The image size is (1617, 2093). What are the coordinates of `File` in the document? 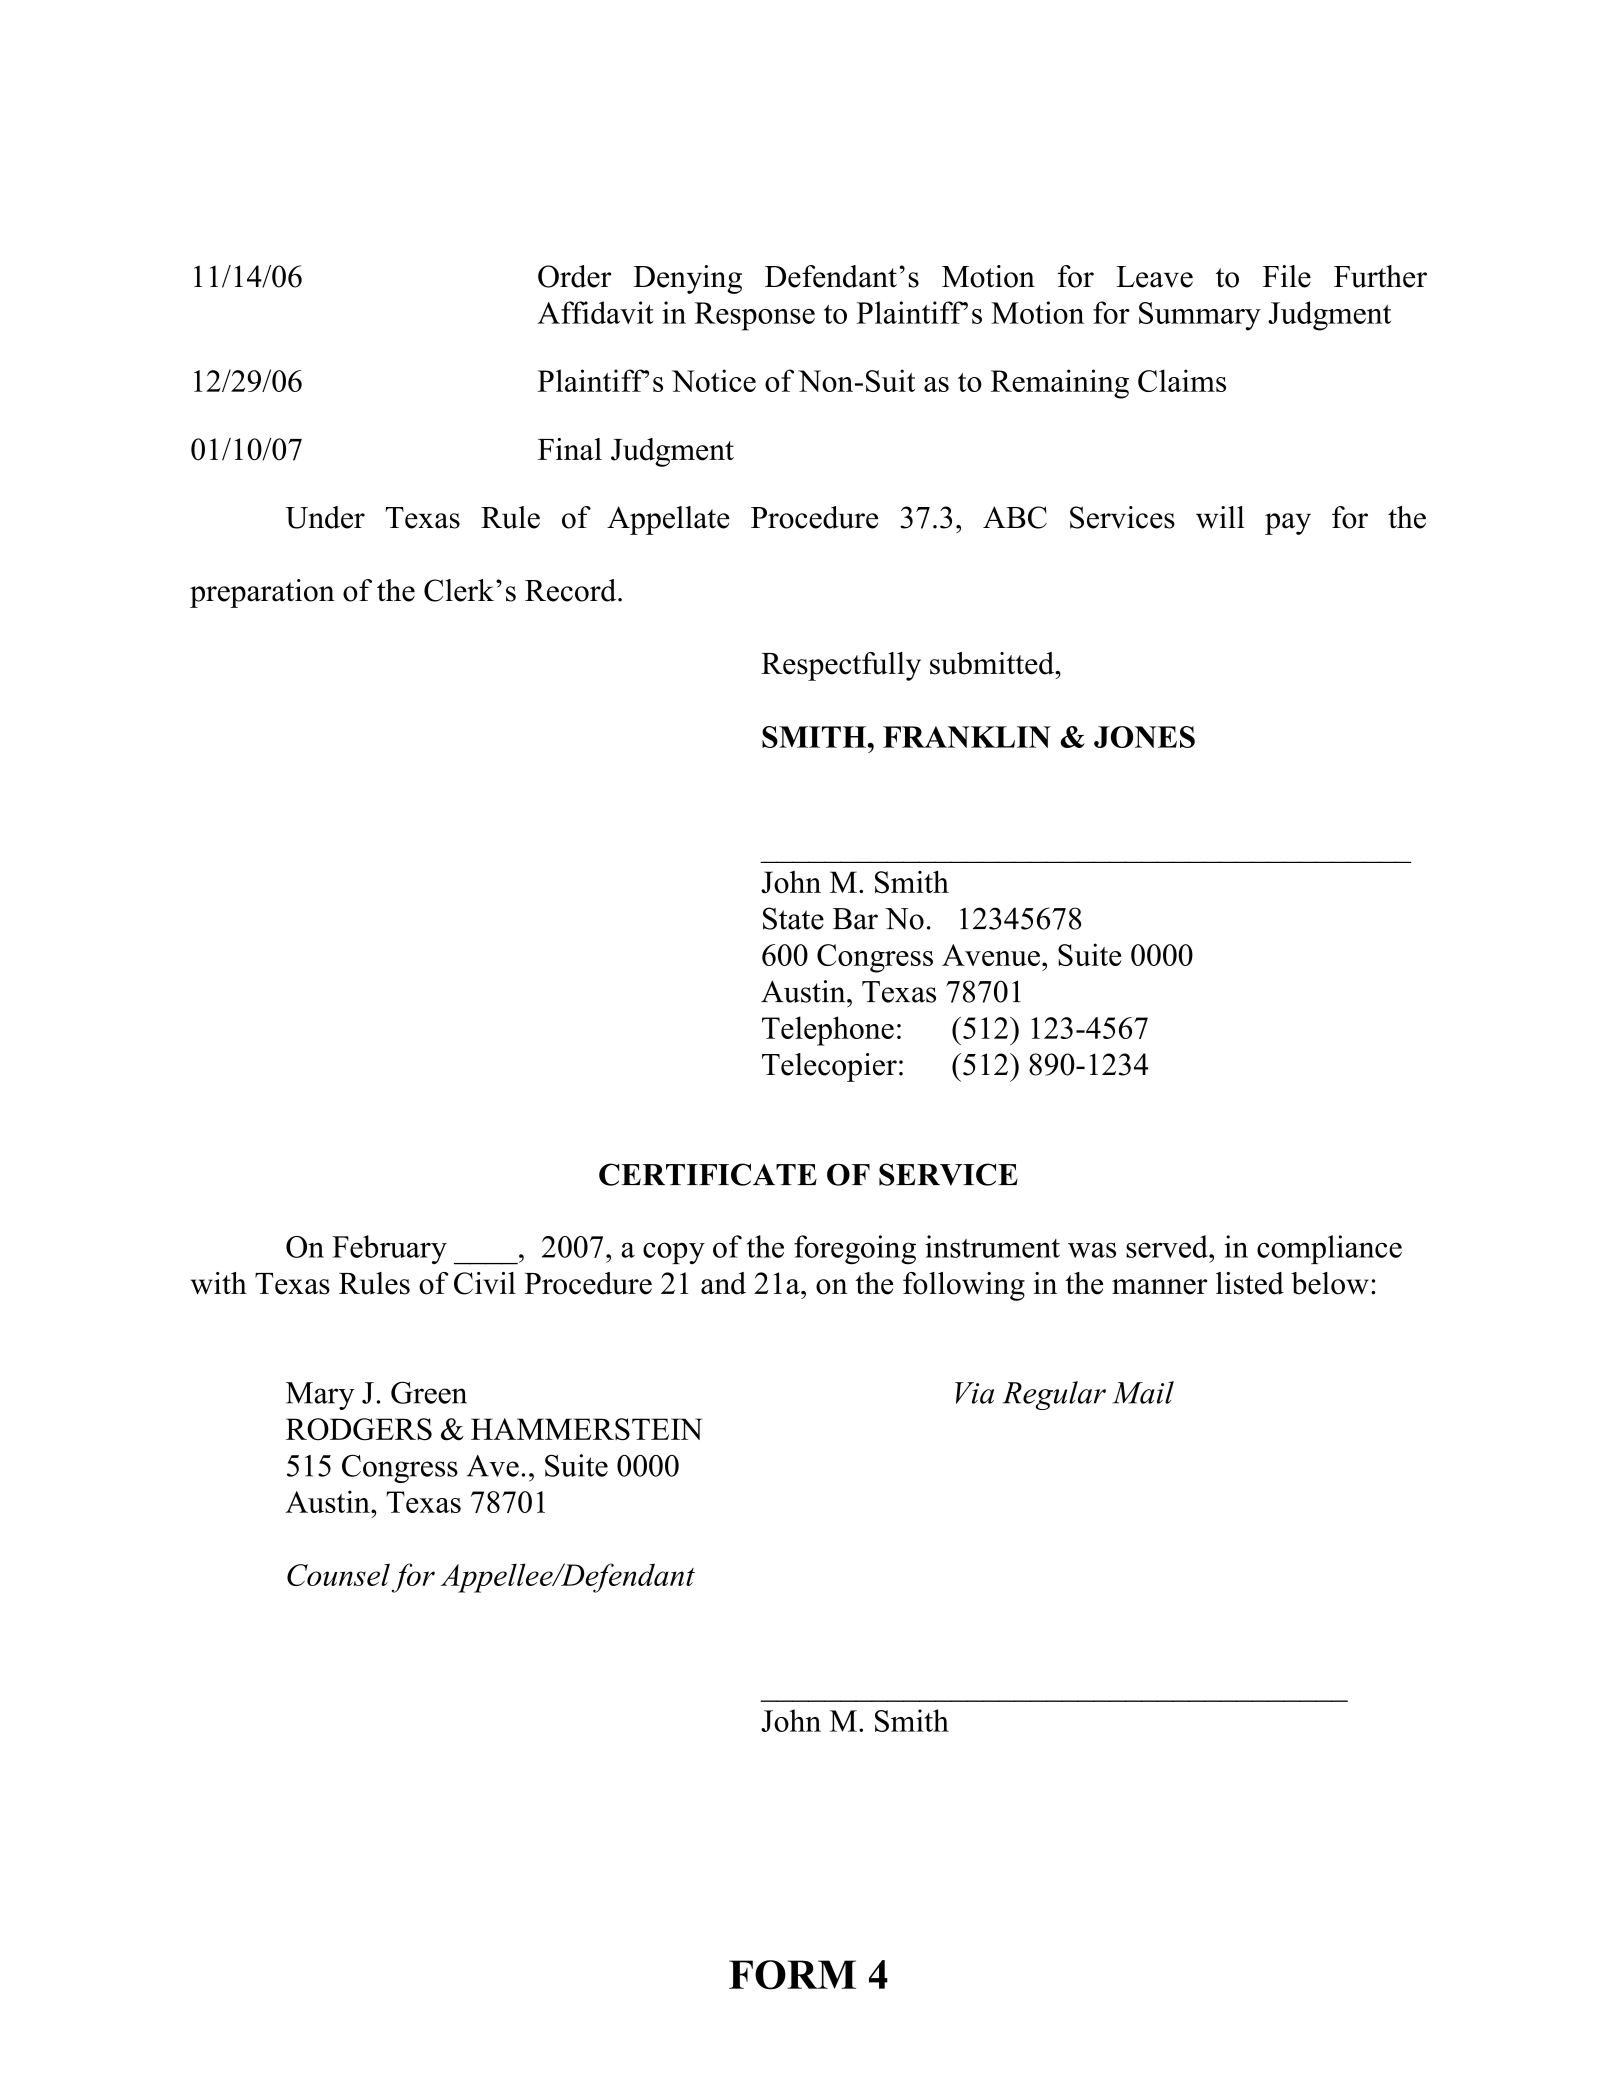 It's located at (1287, 276).
